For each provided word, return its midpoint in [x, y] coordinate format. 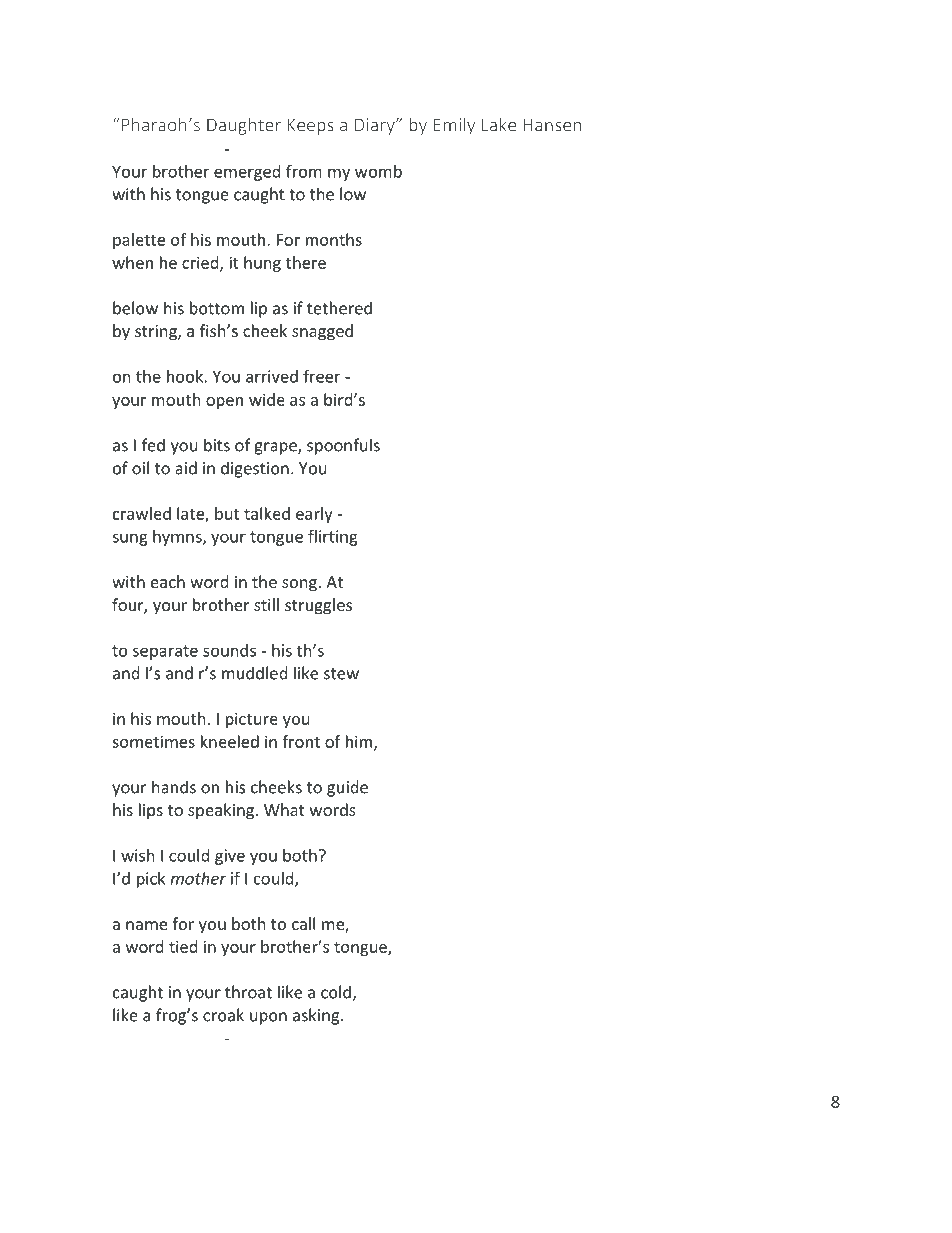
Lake [499, 124]
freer [321, 376]
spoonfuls [343, 446]
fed [153, 445]
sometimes [153, 741]
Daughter [244, 126]
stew [341, 674]
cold [337, 993]
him [360, 742]
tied [183, 946]
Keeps [311, 126]
